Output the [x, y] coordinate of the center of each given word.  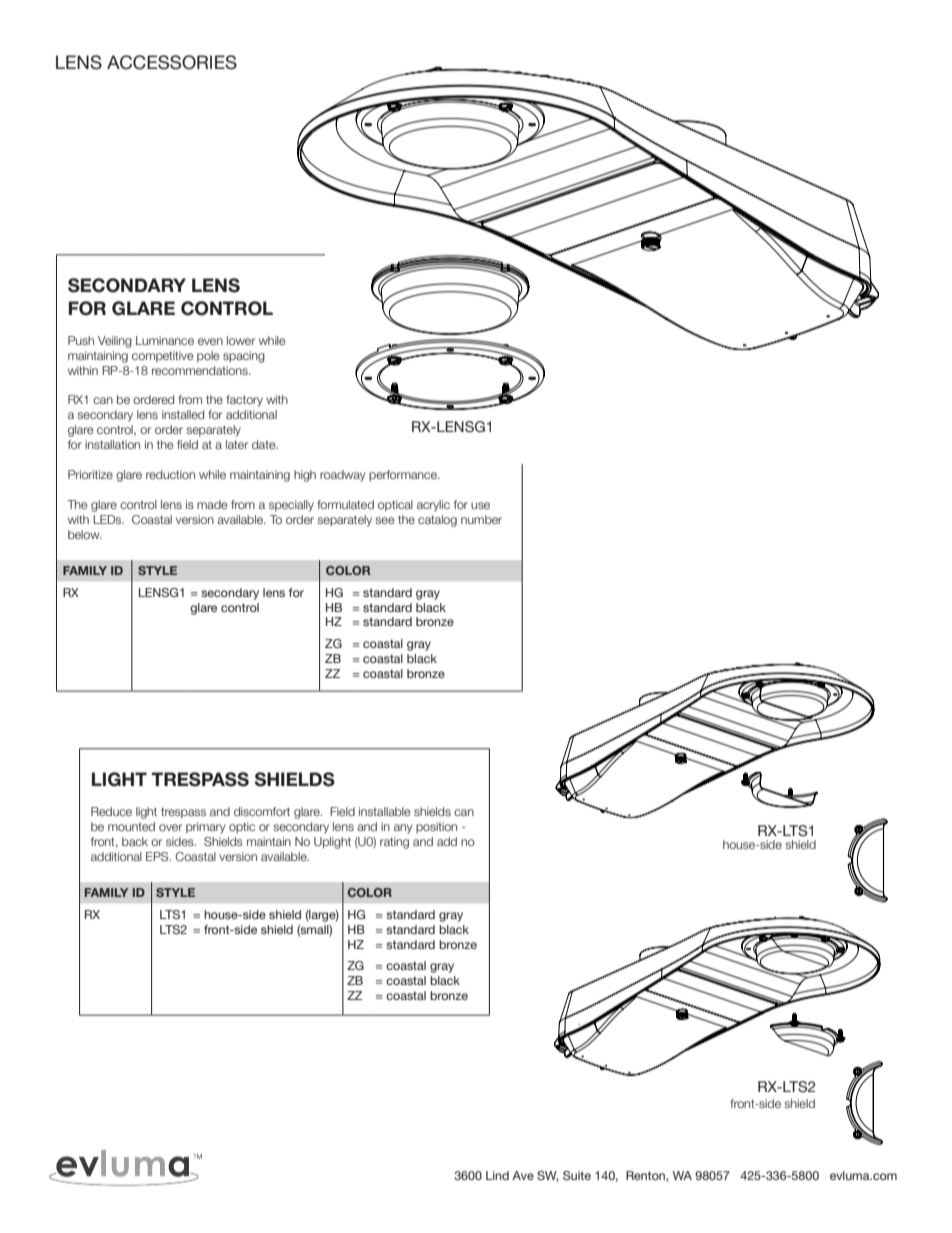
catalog [437, 521]
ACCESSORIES [172, 62]
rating [394, 843]
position [436, 827]
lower [241, 340]
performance [404, 475]
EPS [158, 856]
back [135, 841]
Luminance [165, 340]
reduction [170, 474]
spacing [244, 357]
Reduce [111, 811]
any [403, 829]
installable [385, 811]
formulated [345, 504]
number [481, 519]
